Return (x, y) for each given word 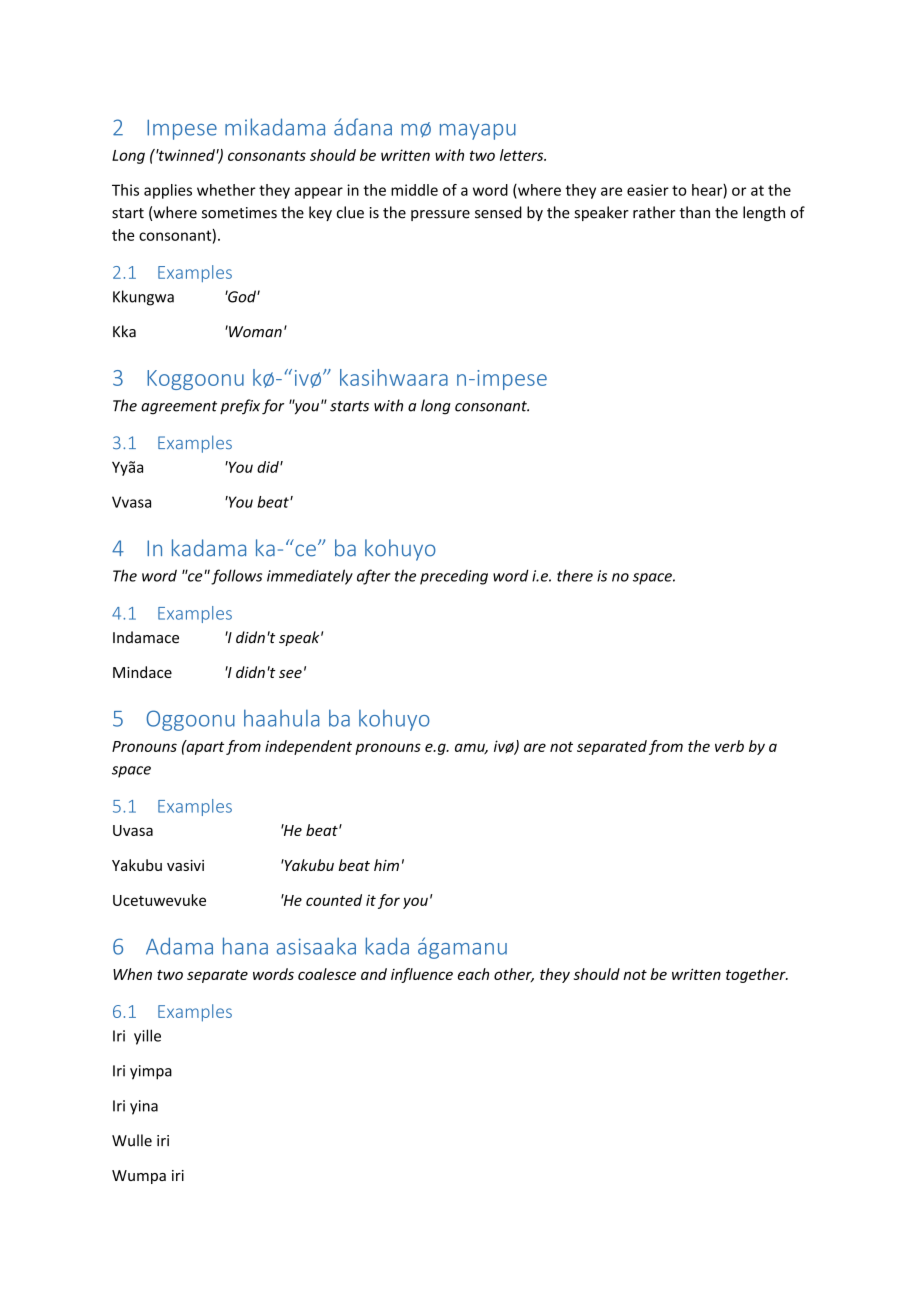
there (575, 575)
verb (729, 746)
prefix (240, 407)
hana (245, 946)
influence (422, 975)
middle (414, 190)
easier (648, 190)
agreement (179, 408)
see (290, 674)
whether (226, 190)
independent (308, 747)
